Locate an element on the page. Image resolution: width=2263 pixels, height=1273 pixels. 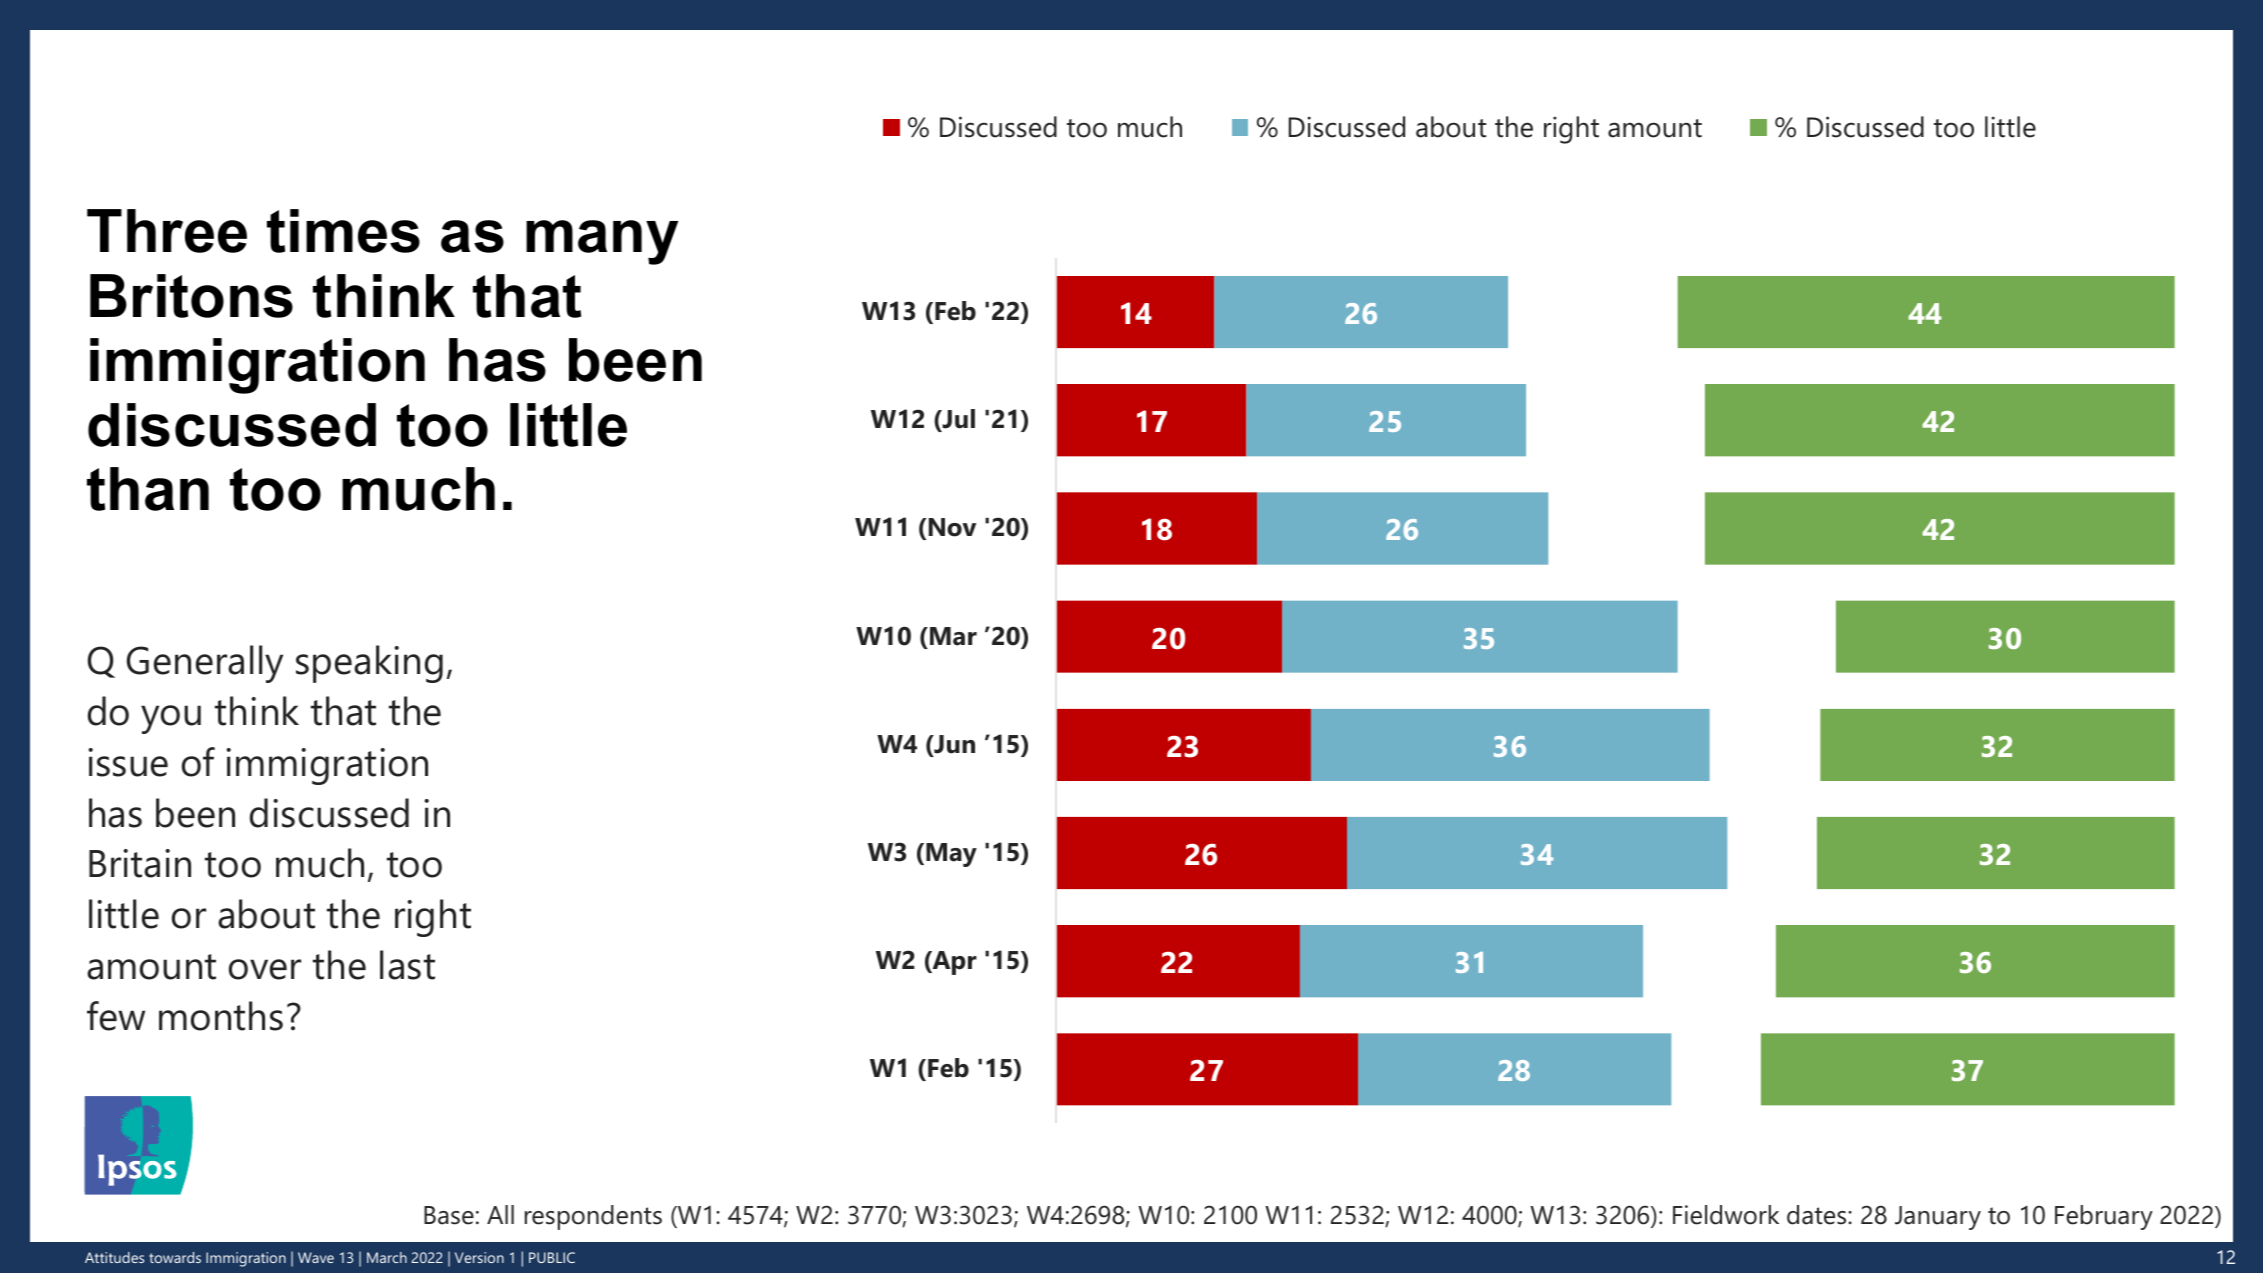
dates is located at coordinates (1818, 1215).
